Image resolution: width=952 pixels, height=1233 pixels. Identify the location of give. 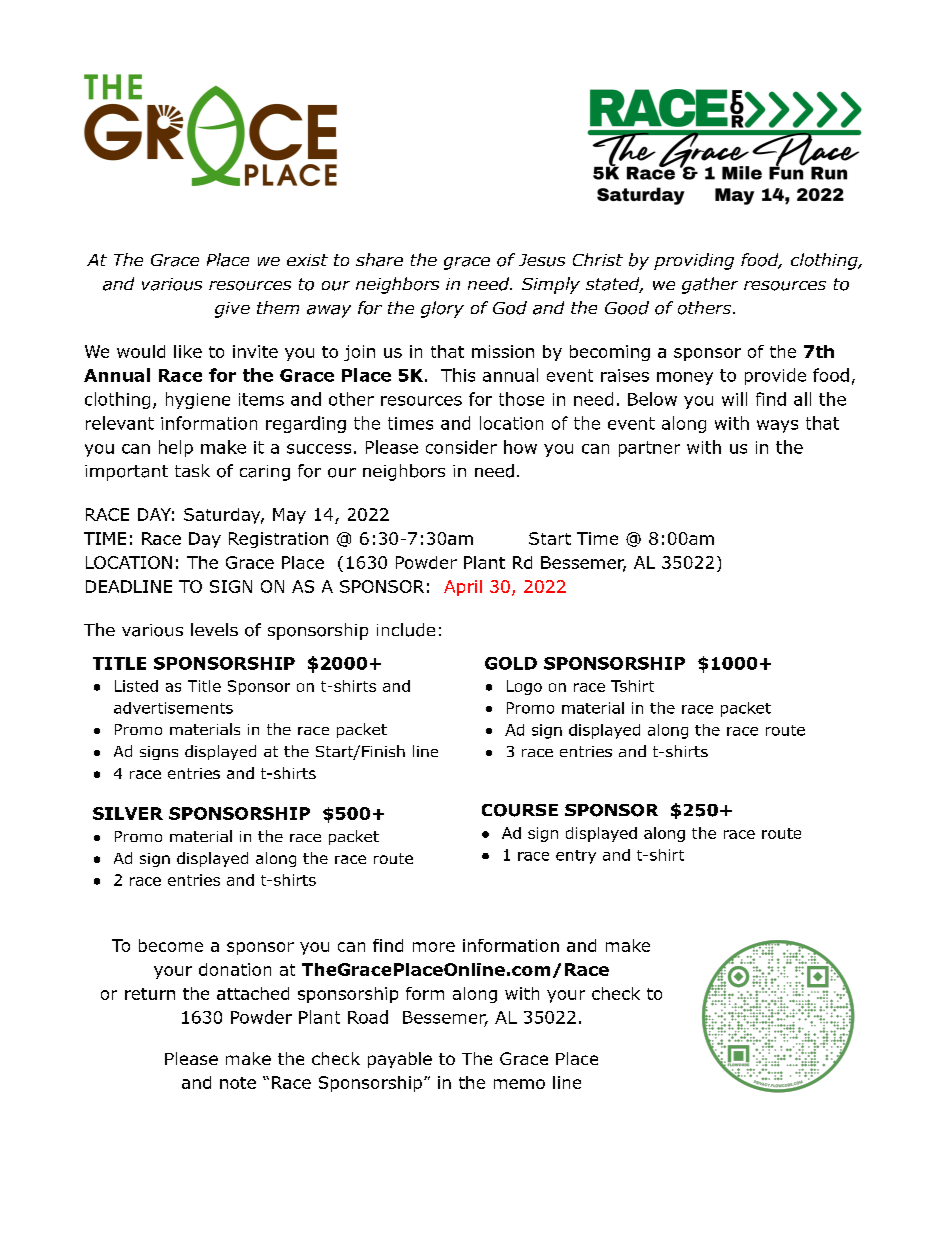
(232, 310).
